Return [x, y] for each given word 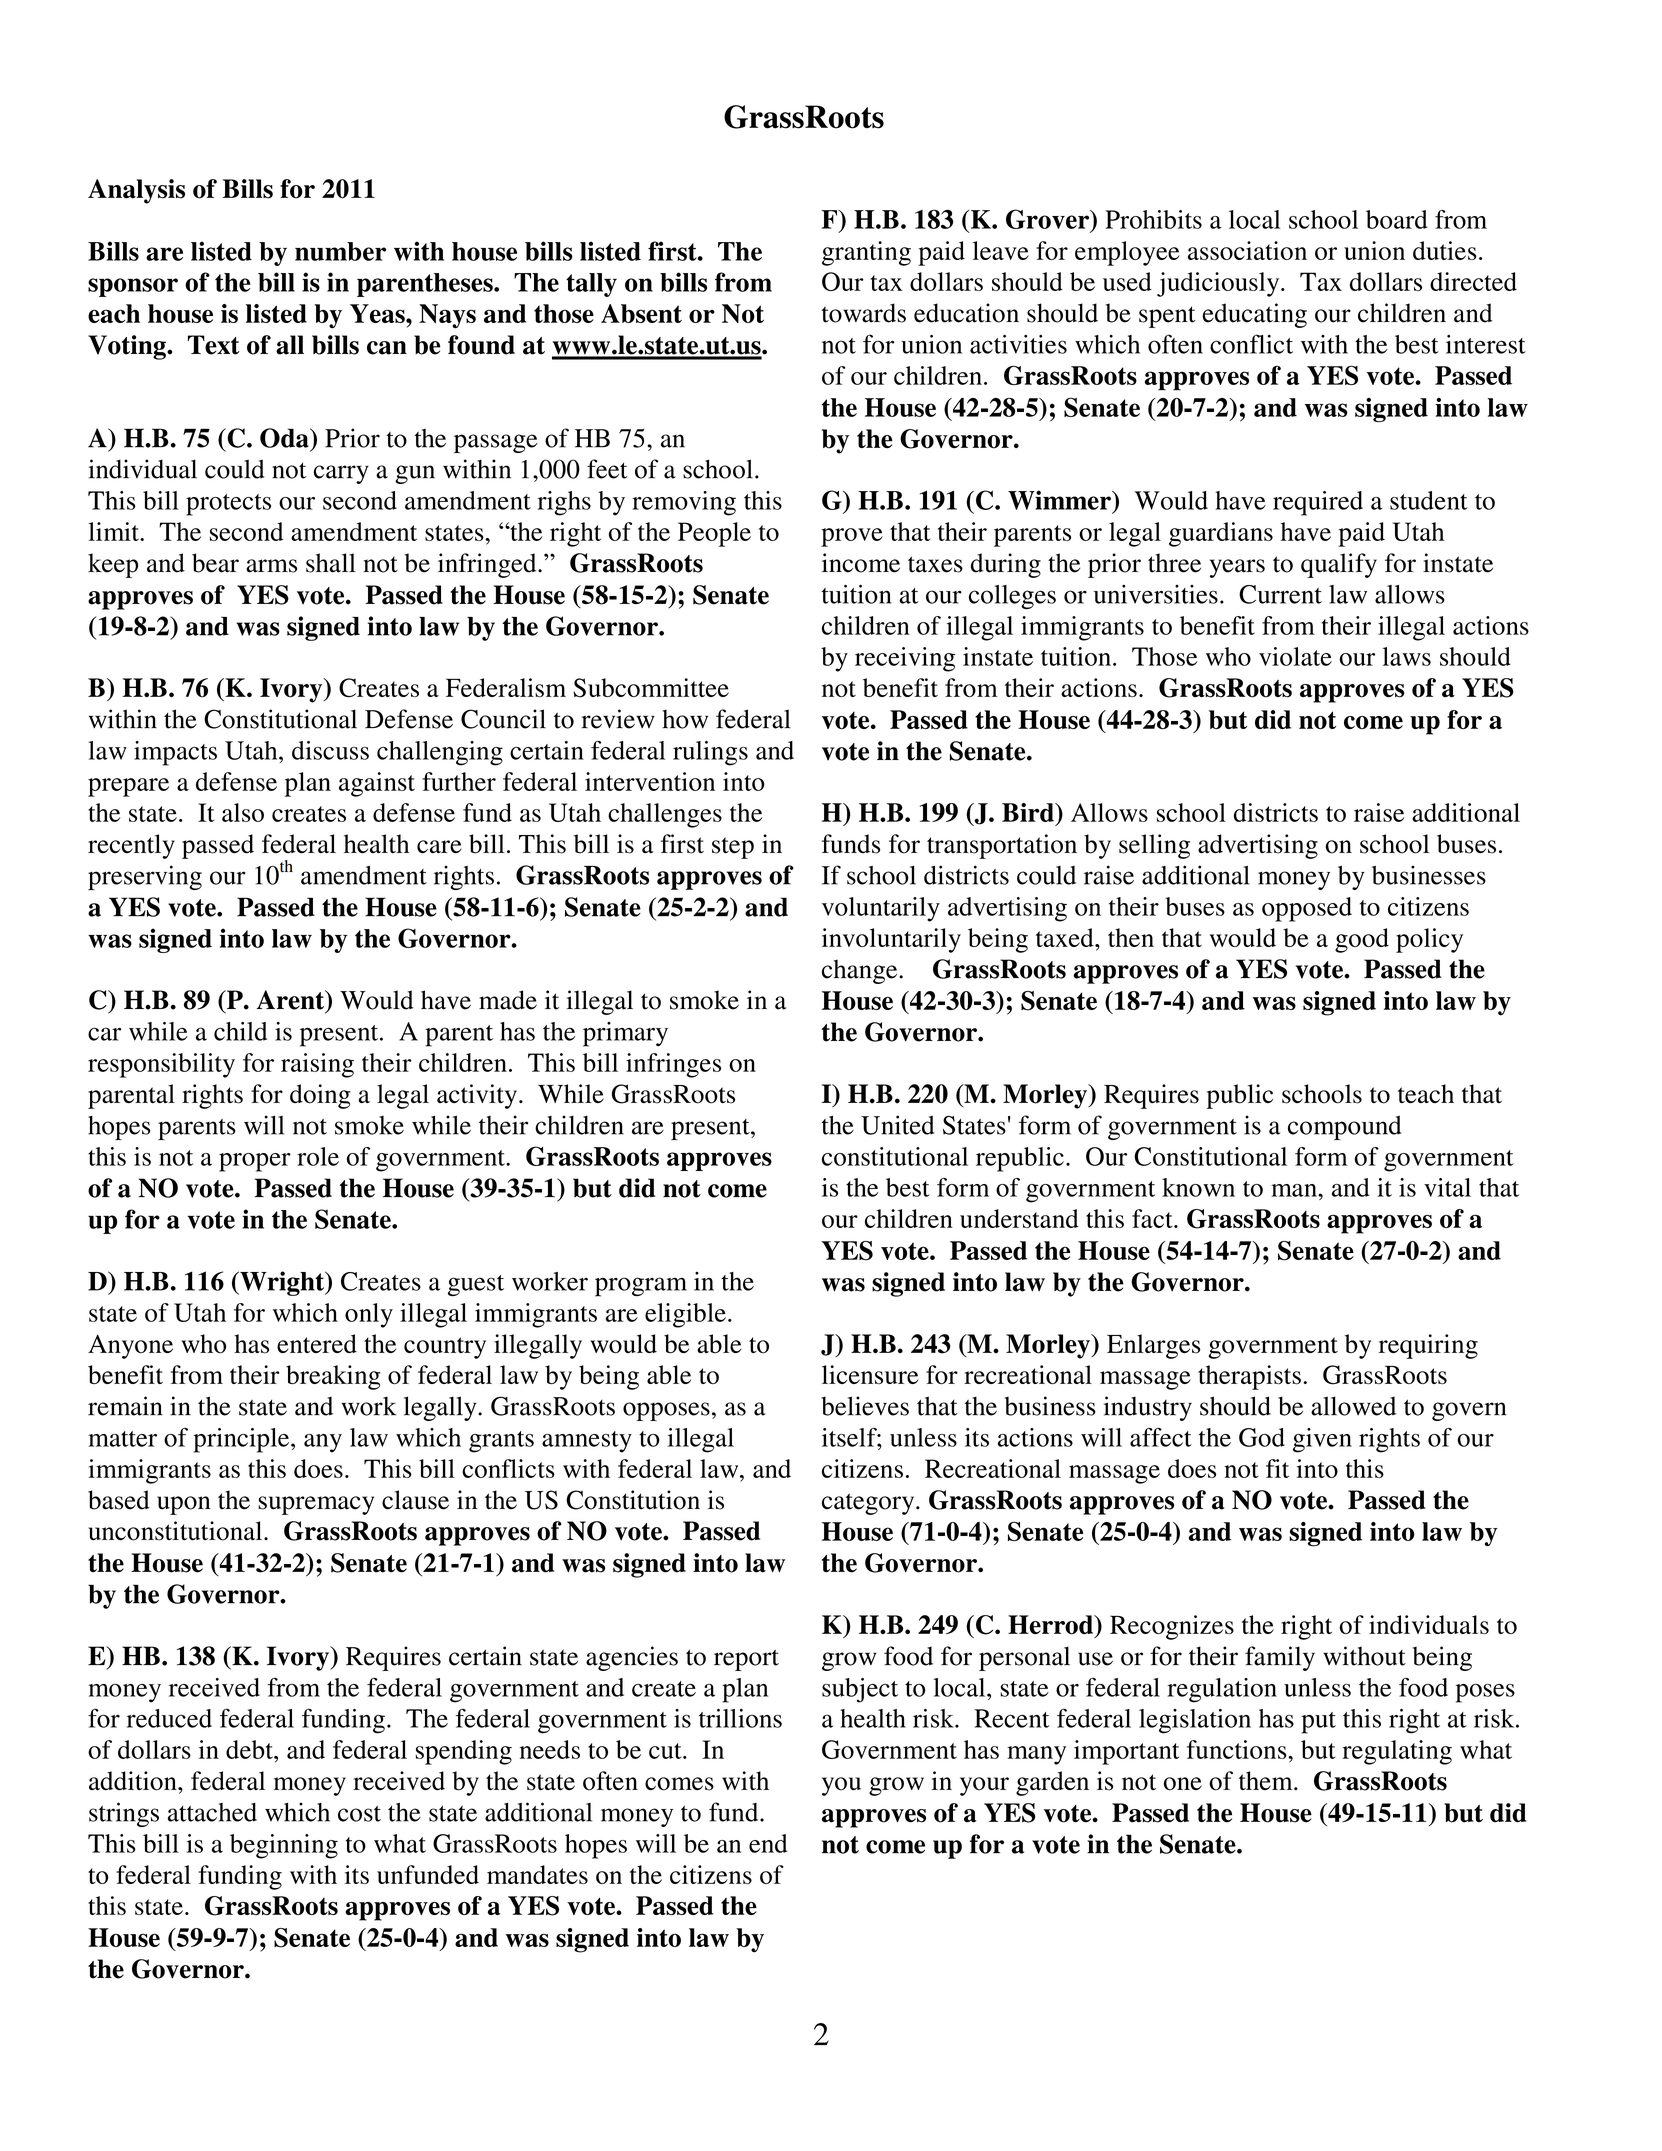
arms [271, 566]
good [1362, 940]
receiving [905, 659]
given [1322, 1440]
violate [1295, 656]
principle [242, 1440]
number [340, 251]
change [861, 971]
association [1247, 250]
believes [865, 1406]
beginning [284, 1846]
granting [866, 253]
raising [317, 1065]
